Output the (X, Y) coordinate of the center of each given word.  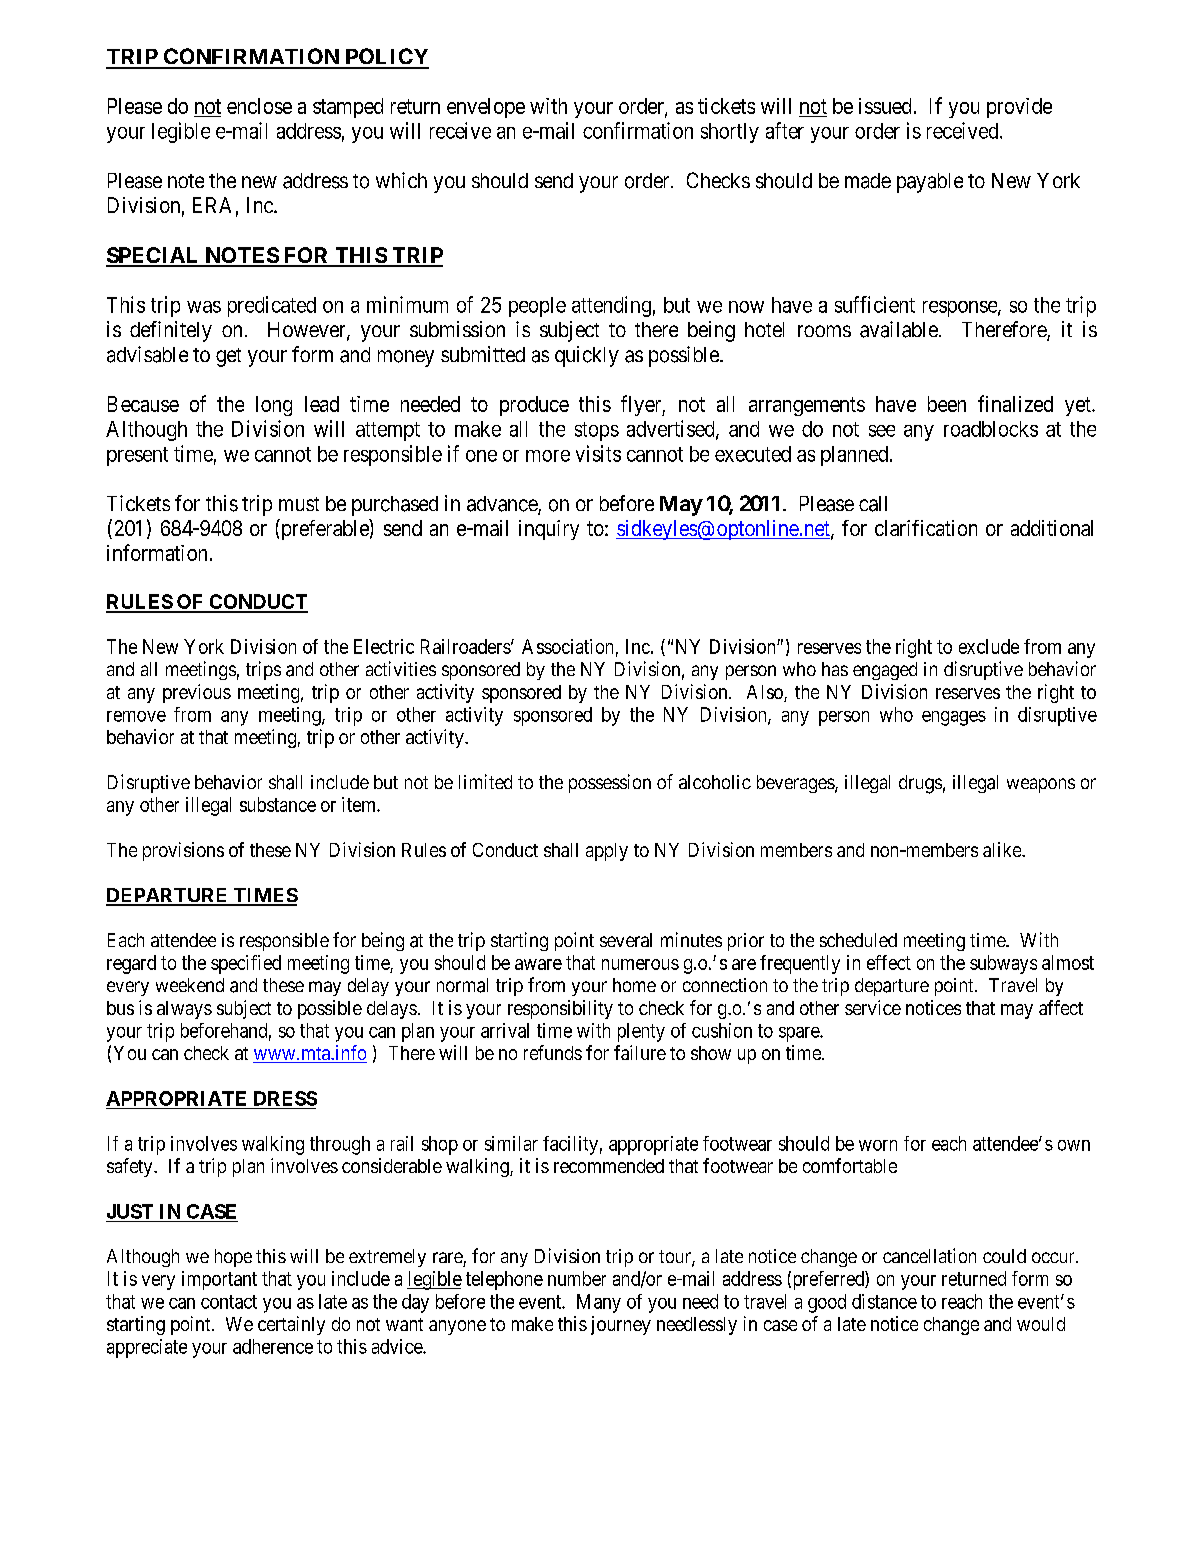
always (184, 1010)
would (1041, 1324)
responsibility (560, 1009)
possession (610, 783)
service (873, 1007)
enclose (259, 106)
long (274, 406)
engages (954, 718)
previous (197, 693)
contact (229, 1302)
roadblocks (991, 429)
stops (597, 431)
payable (930, 183)
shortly (730, 133)
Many (599, 1303)
